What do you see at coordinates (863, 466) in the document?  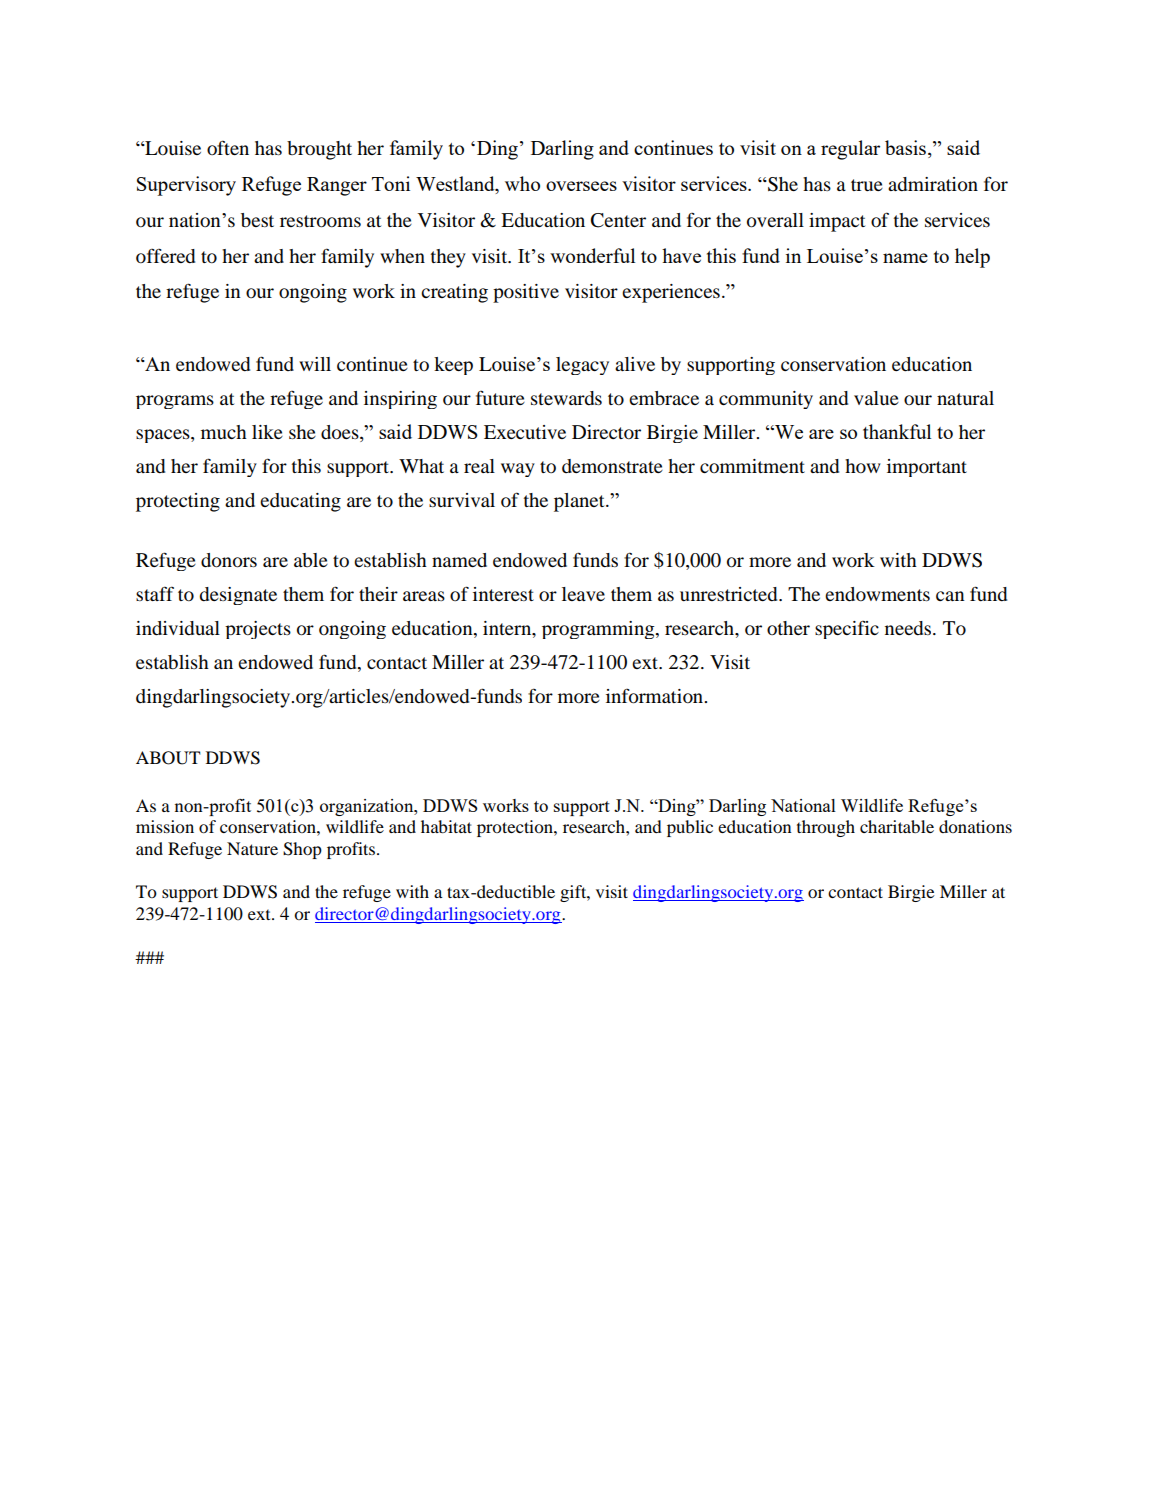 I see `how` at bounding box center [863, 466].
